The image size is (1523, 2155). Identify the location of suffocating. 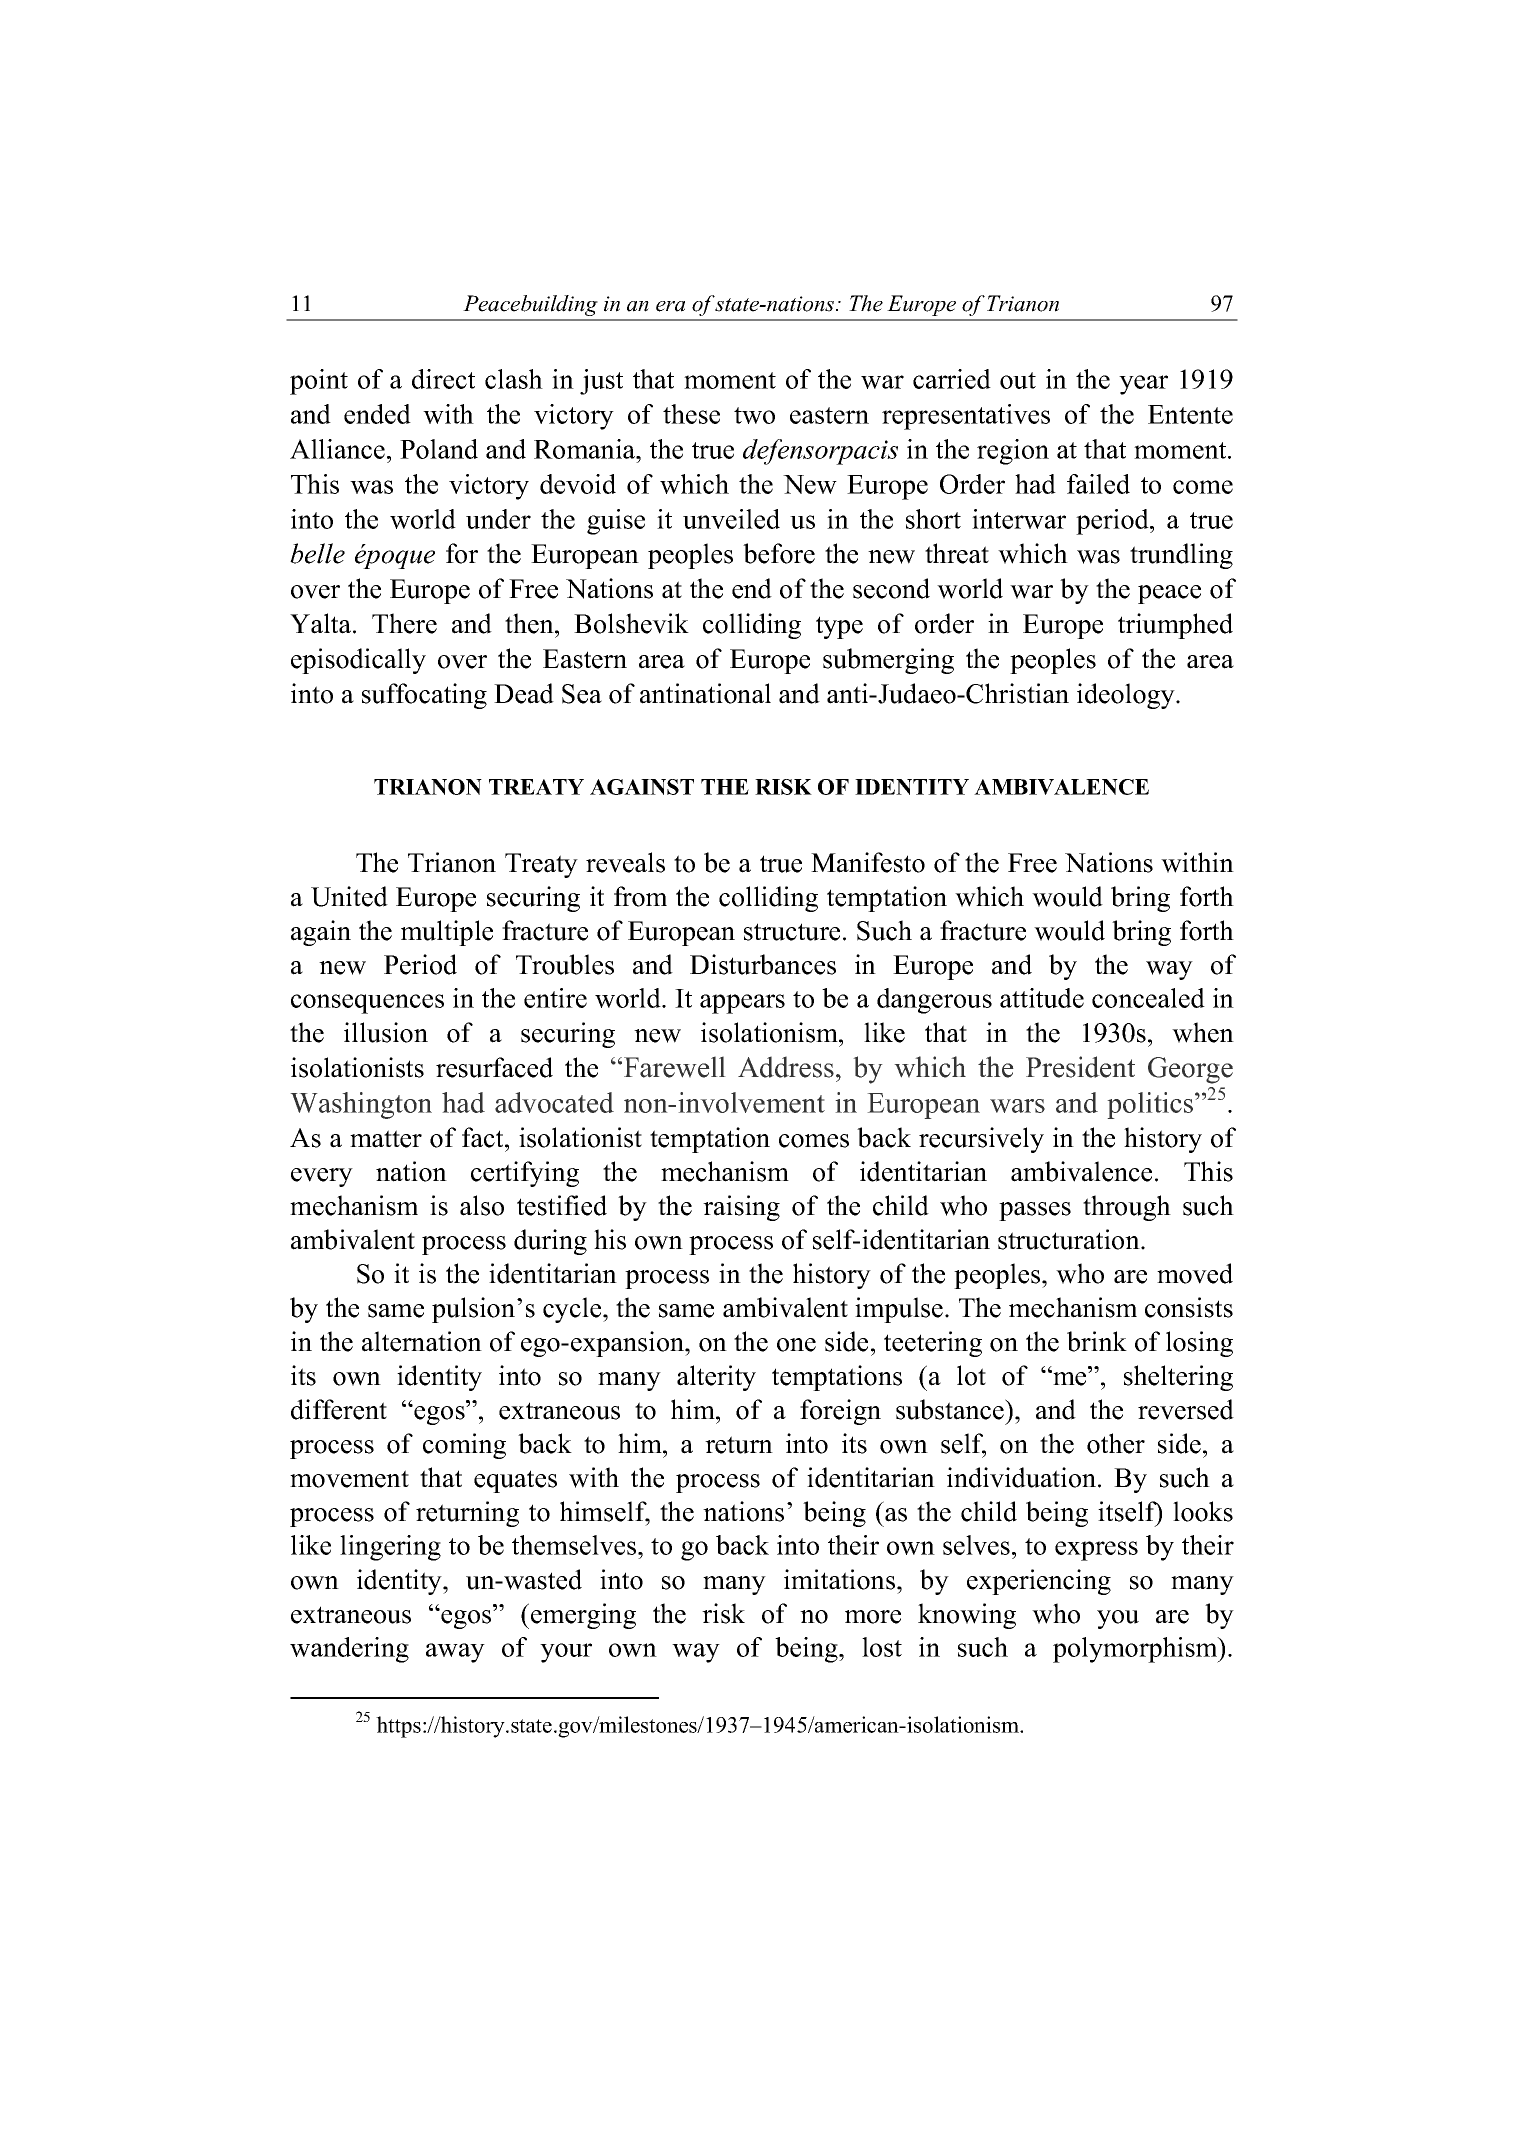
(424, 696).
